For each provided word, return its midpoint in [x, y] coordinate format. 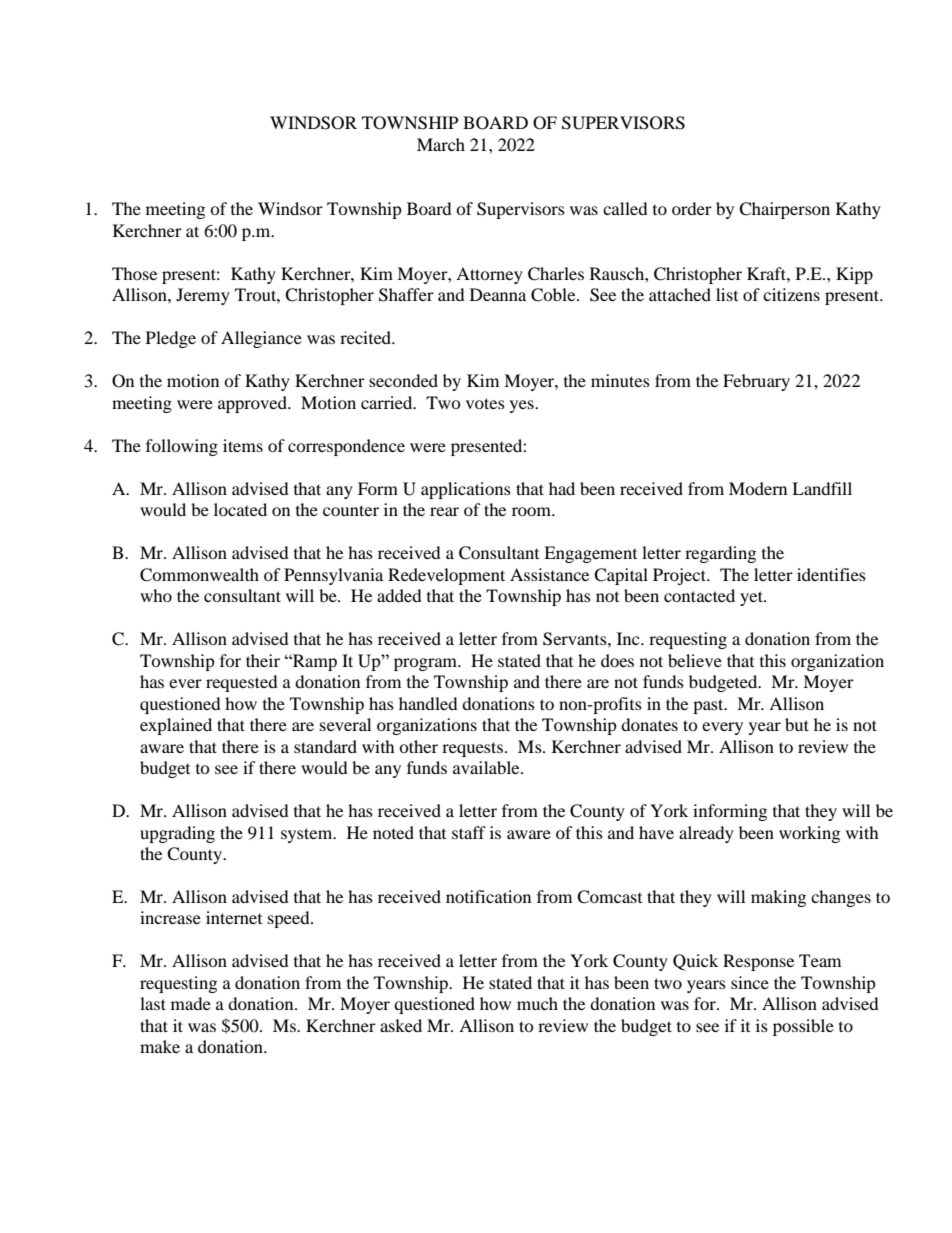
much [537, 1003]
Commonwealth [199, 575]
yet [752, 598]
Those [134, 273]
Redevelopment [446, 576]
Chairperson [784, 210]
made [191, 1003]
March [441, 144]
